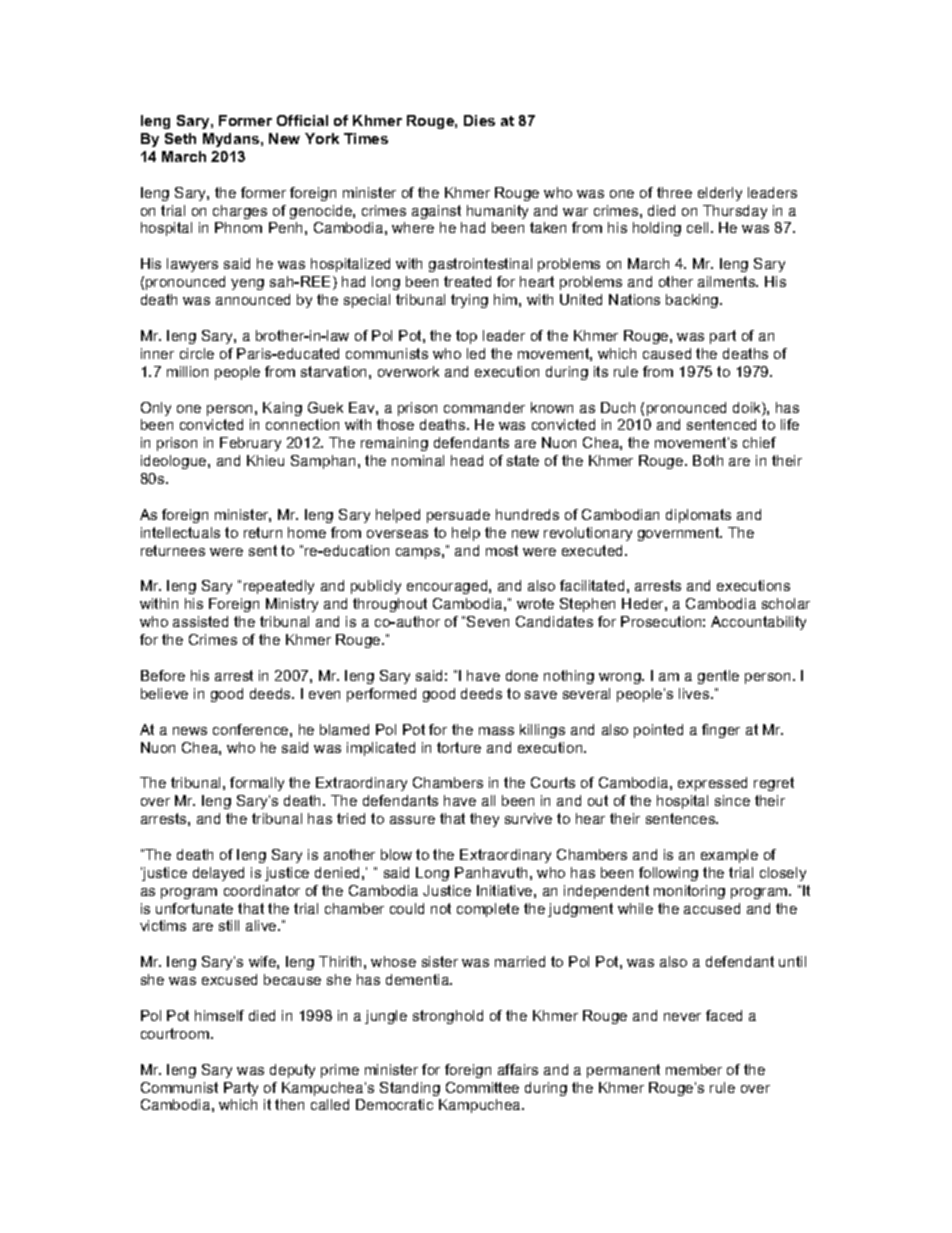  I want to click on formally, so click(257, 784).
